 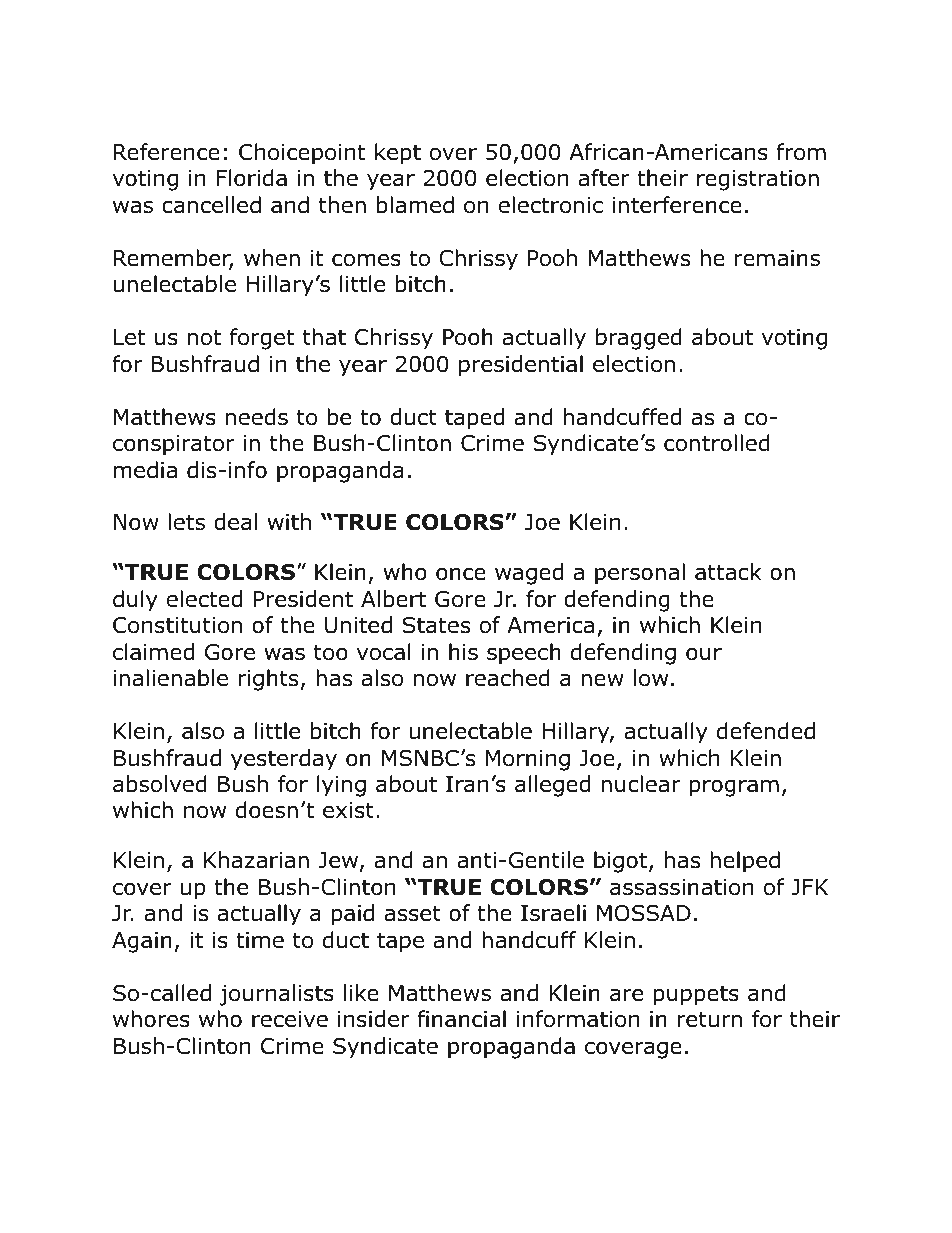 What do you see at coordinates (277, 995) in the screenshot?
I see `journalists` at bounding box center [277, 995].
